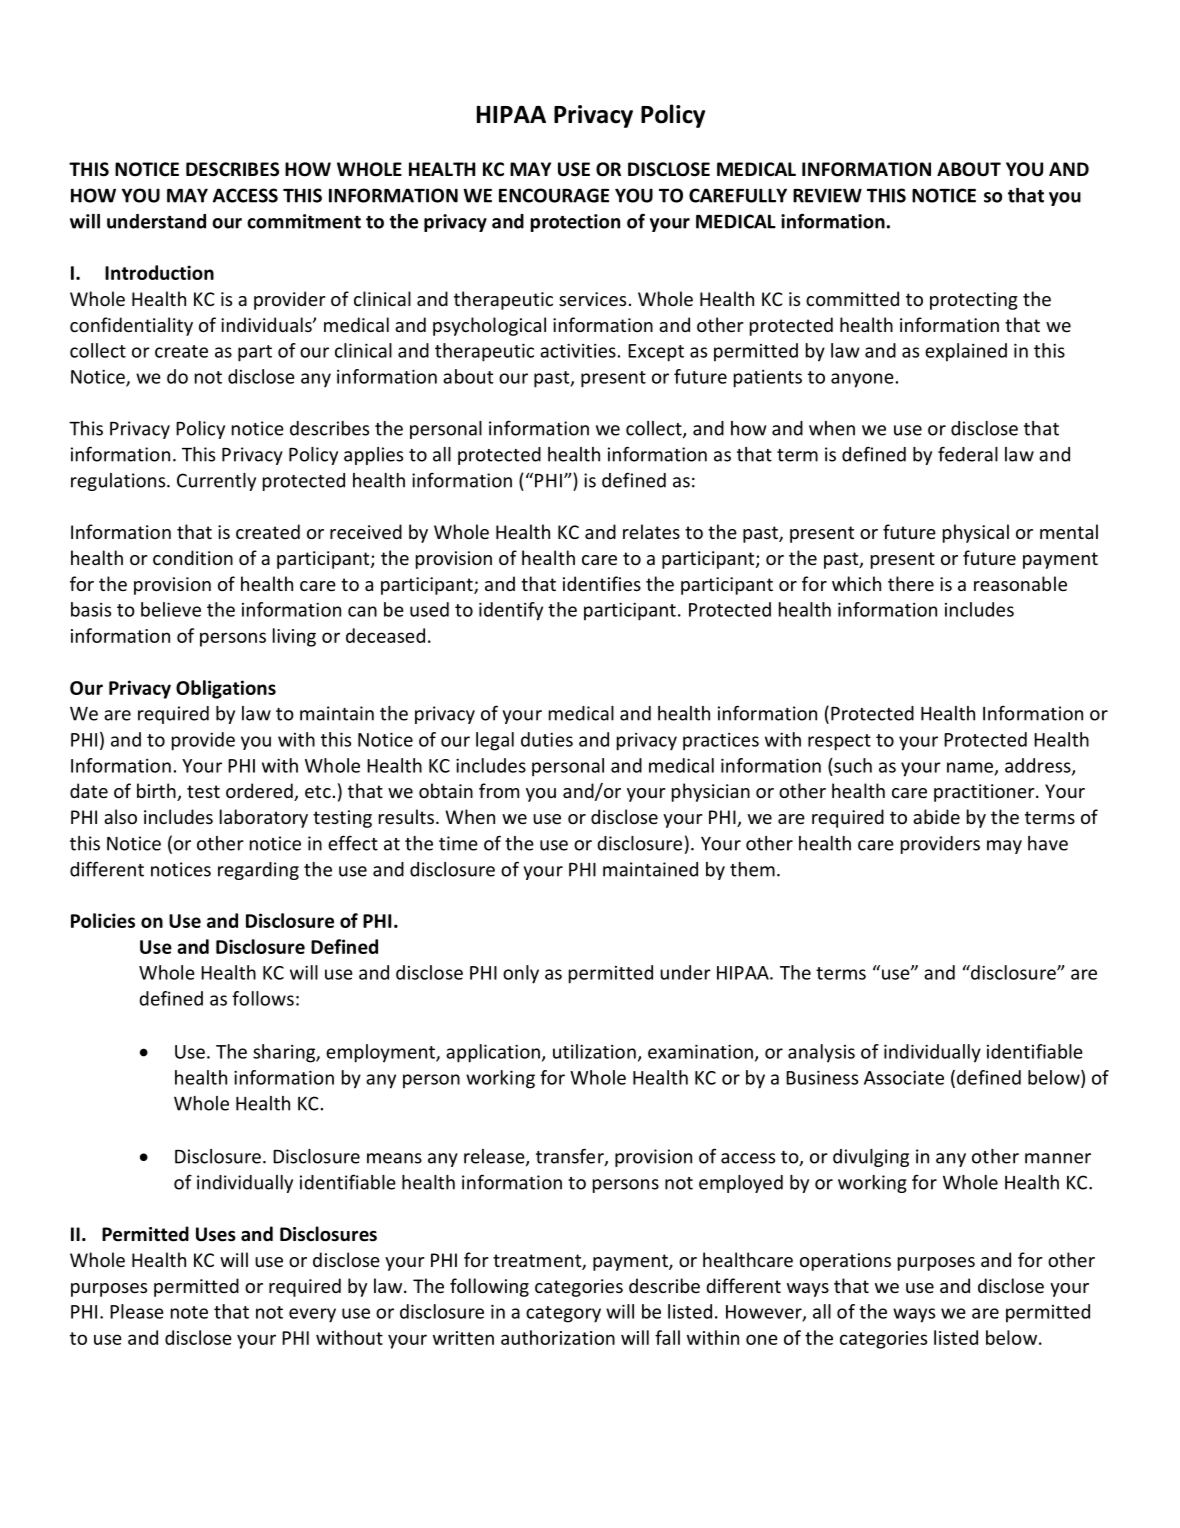 The width and height of the document is (1180, 1528). What do you see at coordinates (263, 998) in the document?
I see `follows` at bounding box center [263, 998].
